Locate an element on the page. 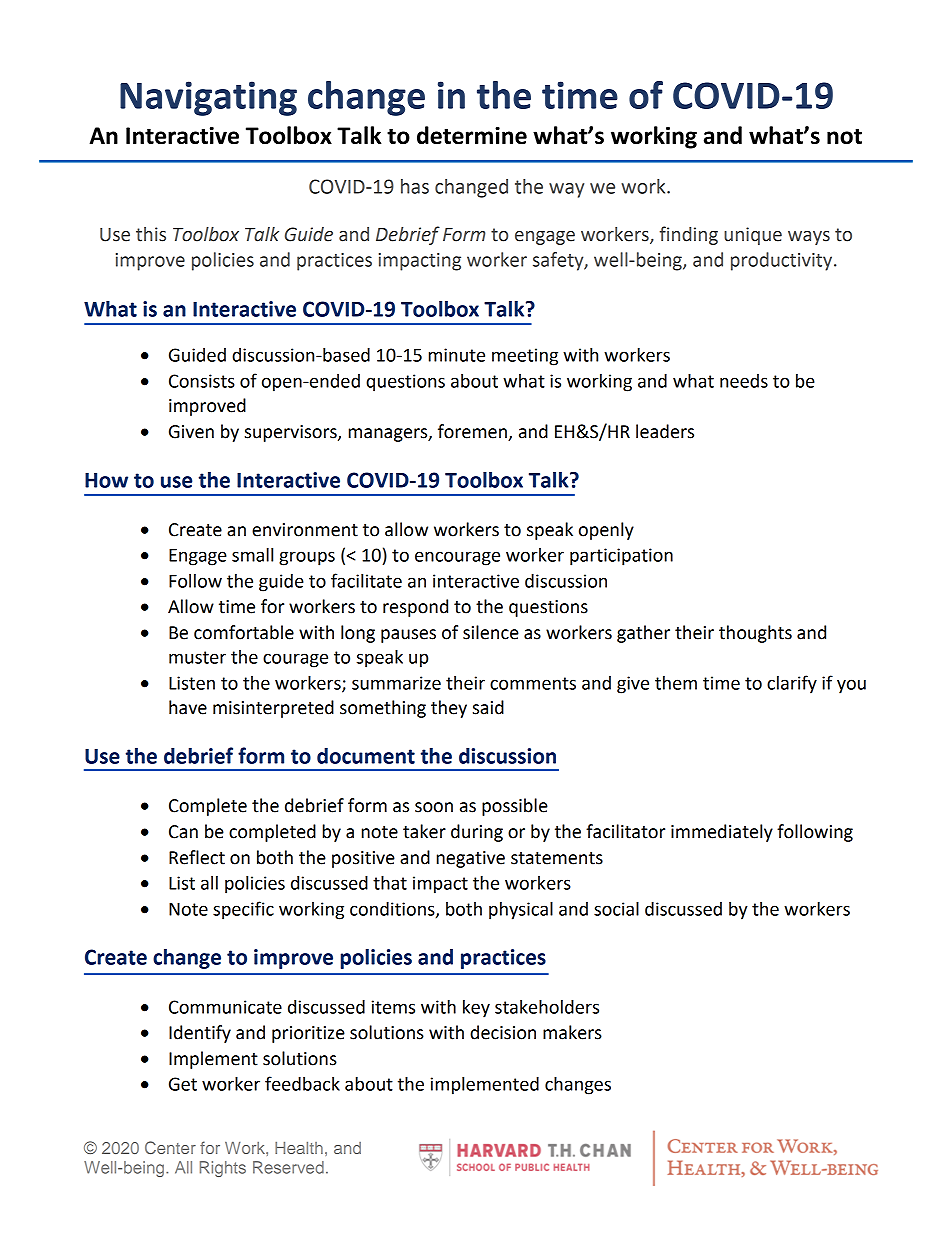  silence is located at coordinates (491, 632).
